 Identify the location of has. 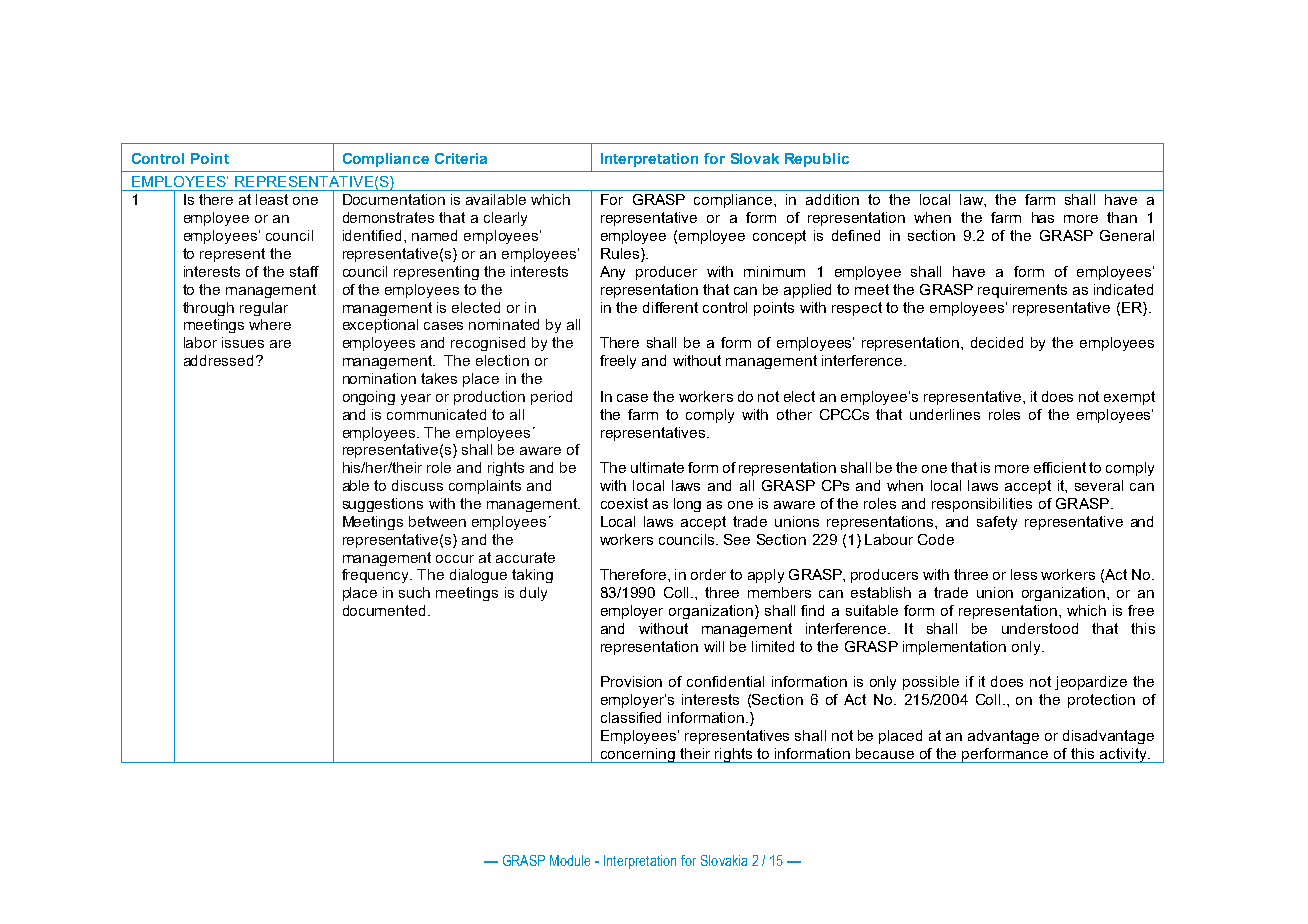
(1043, 217).
